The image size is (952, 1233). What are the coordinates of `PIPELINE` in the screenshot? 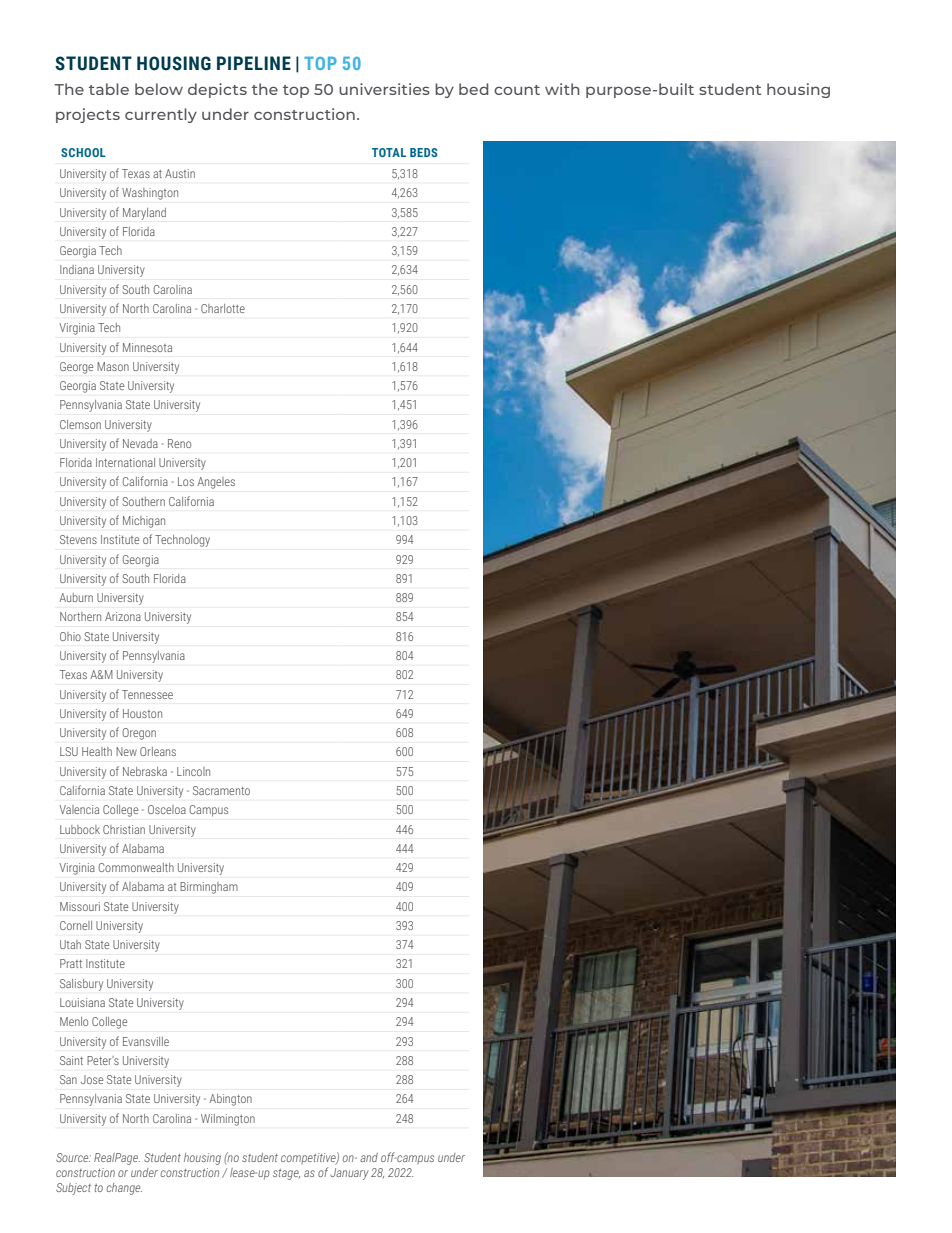 It's located at (254, 63).
